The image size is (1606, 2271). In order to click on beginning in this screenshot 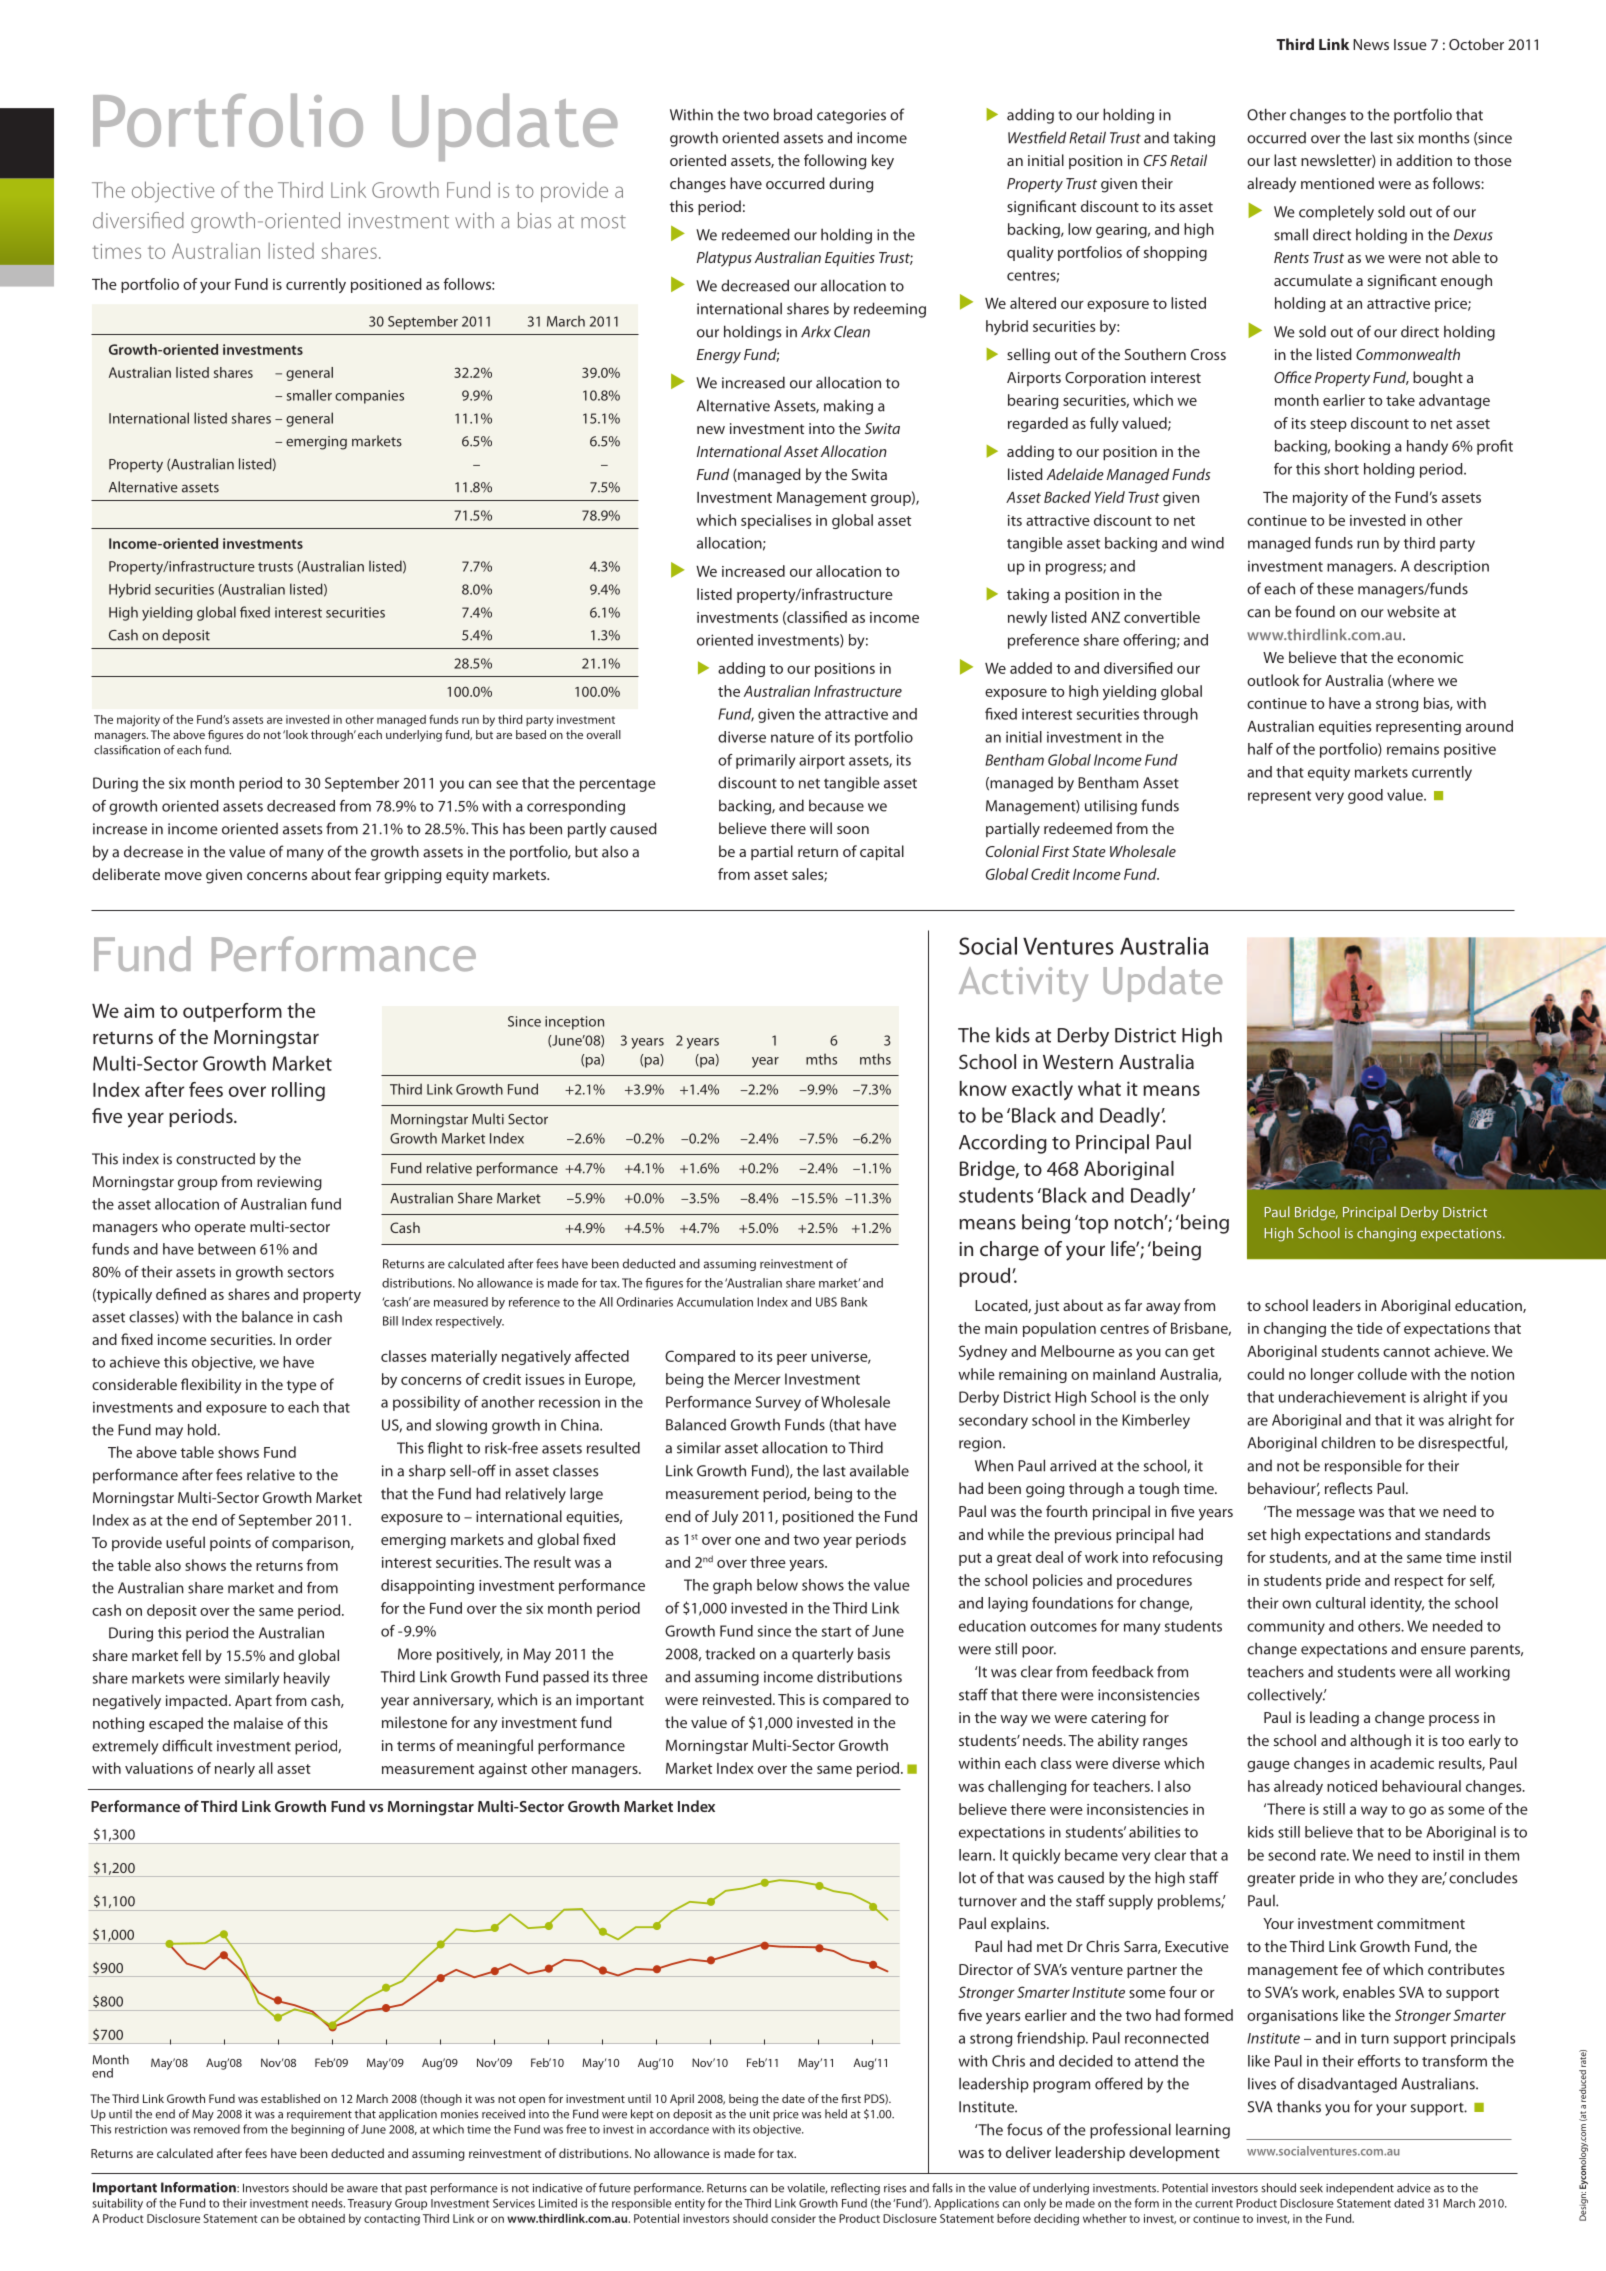, I will do `click(317, 2130)`.
